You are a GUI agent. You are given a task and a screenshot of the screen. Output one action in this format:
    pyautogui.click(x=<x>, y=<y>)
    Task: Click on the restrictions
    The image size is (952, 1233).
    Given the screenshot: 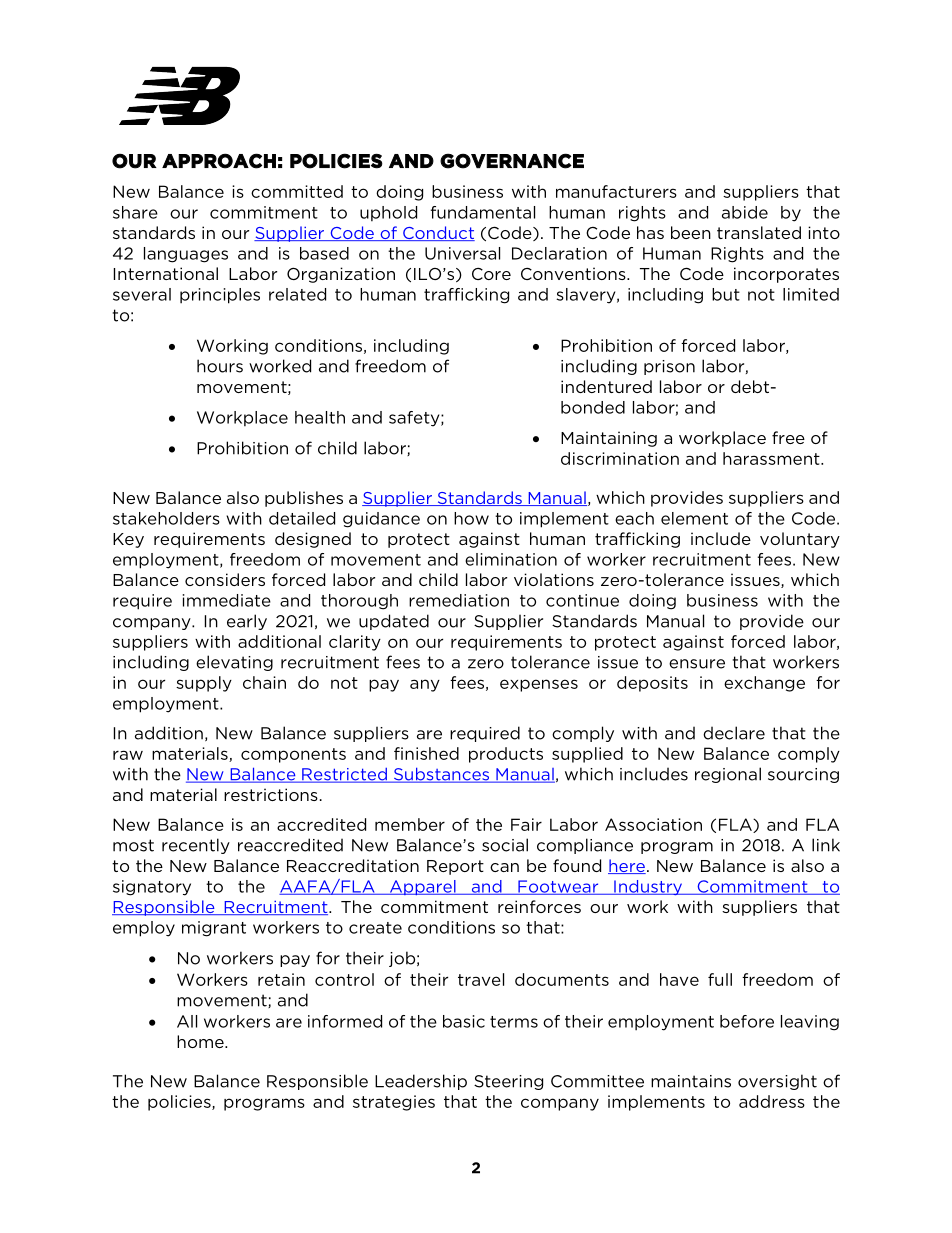 What is the action you would take?
    pyautogui.click(x=271, y=794)
